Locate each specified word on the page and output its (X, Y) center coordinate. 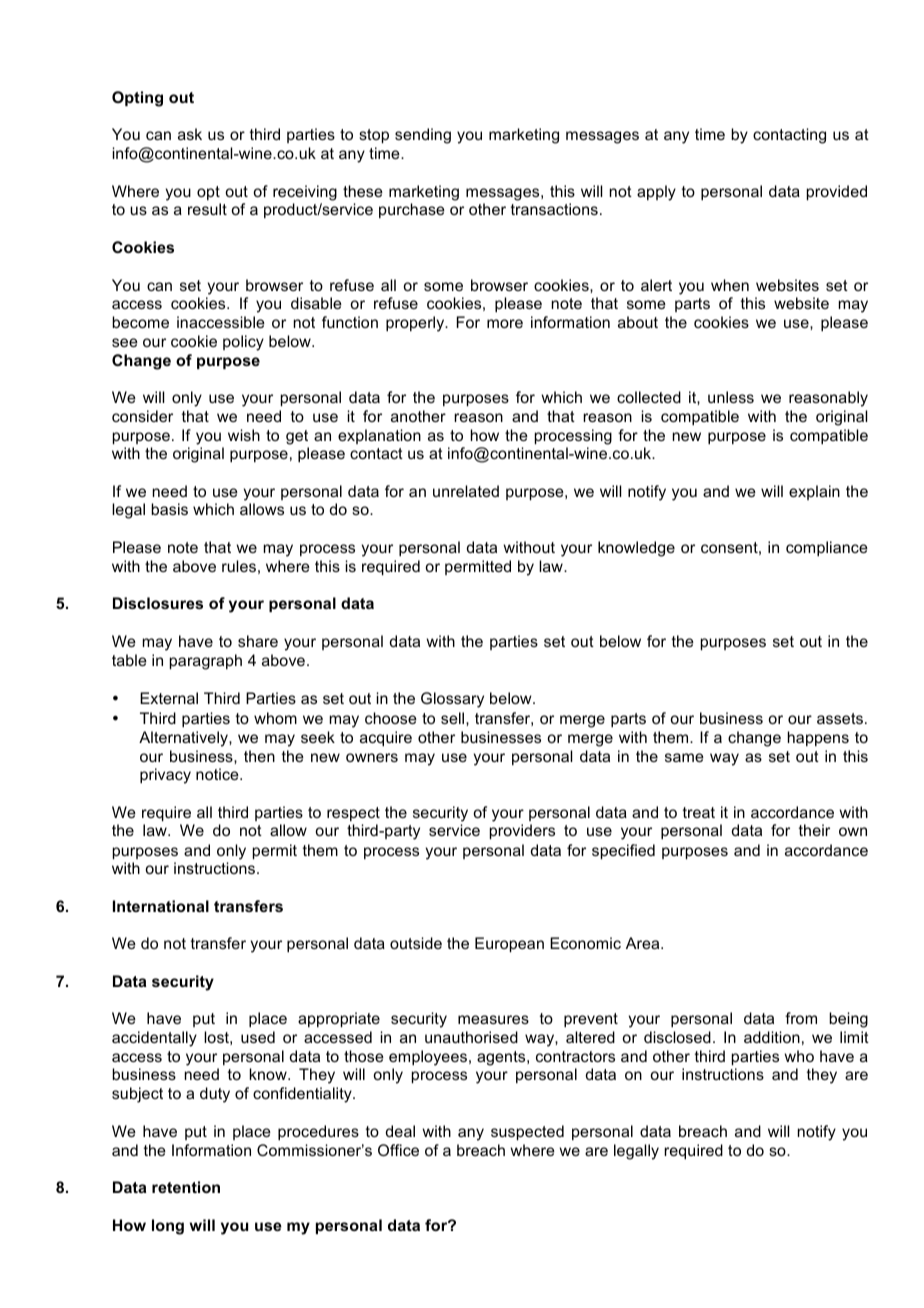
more (505, 323)
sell (454, 718)
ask (190, 134)
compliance (827, 548)
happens (818, 738)
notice (218, 774)
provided (837, 192)
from (801, 1018)
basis (169, 509)
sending (423, 136)
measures (493, 1019)
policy (243, 343)
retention (186, 1187)
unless (731, 397)
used (258, 1037)
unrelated (466, 491)
